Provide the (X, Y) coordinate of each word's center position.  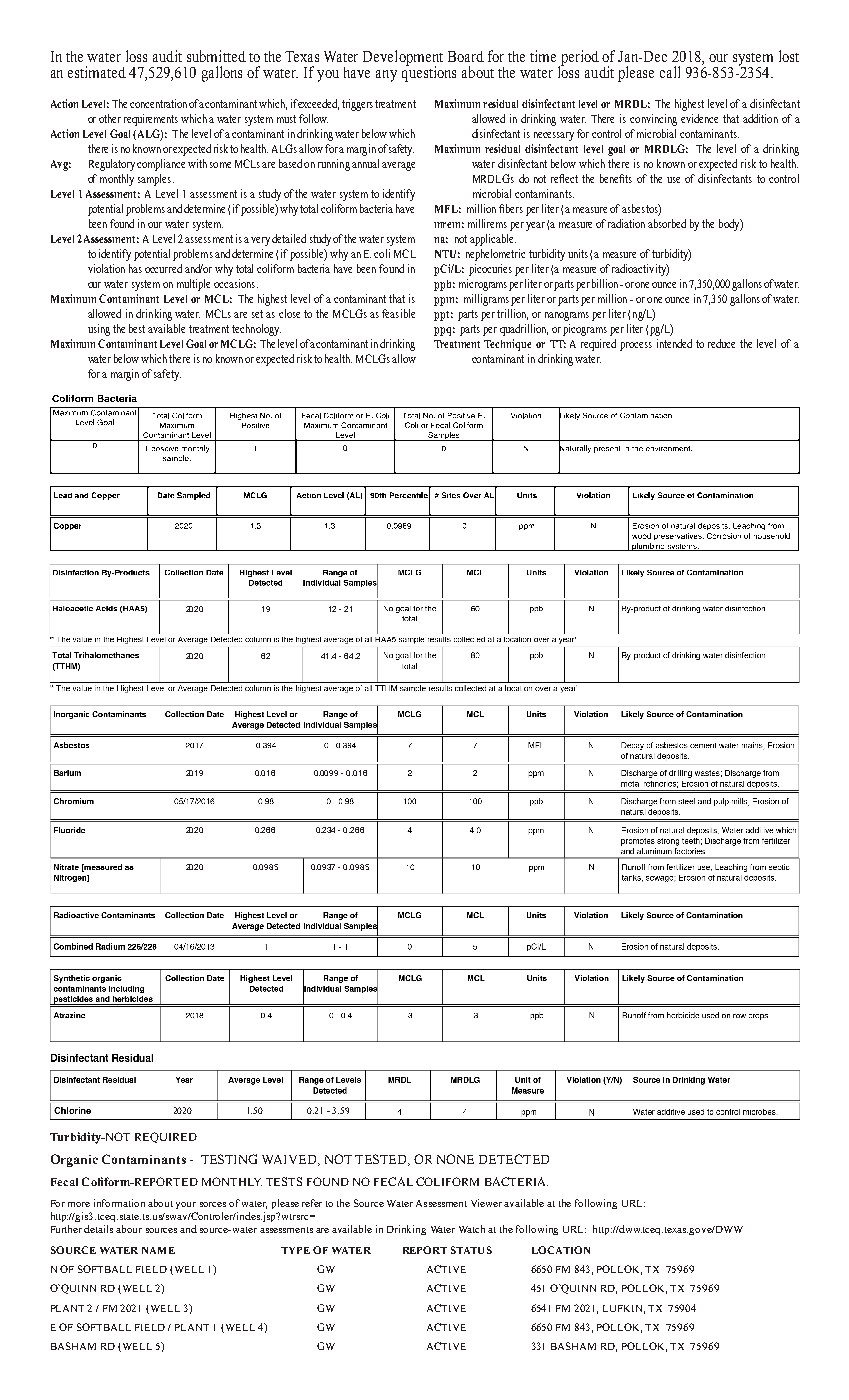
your (186, 1205)
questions (429, 73)
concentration (158, 103)
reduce (721, 343)
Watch (474, 1229)
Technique (507, 345)
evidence (699, 118)
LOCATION (561, 1250)
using (99, 330)
